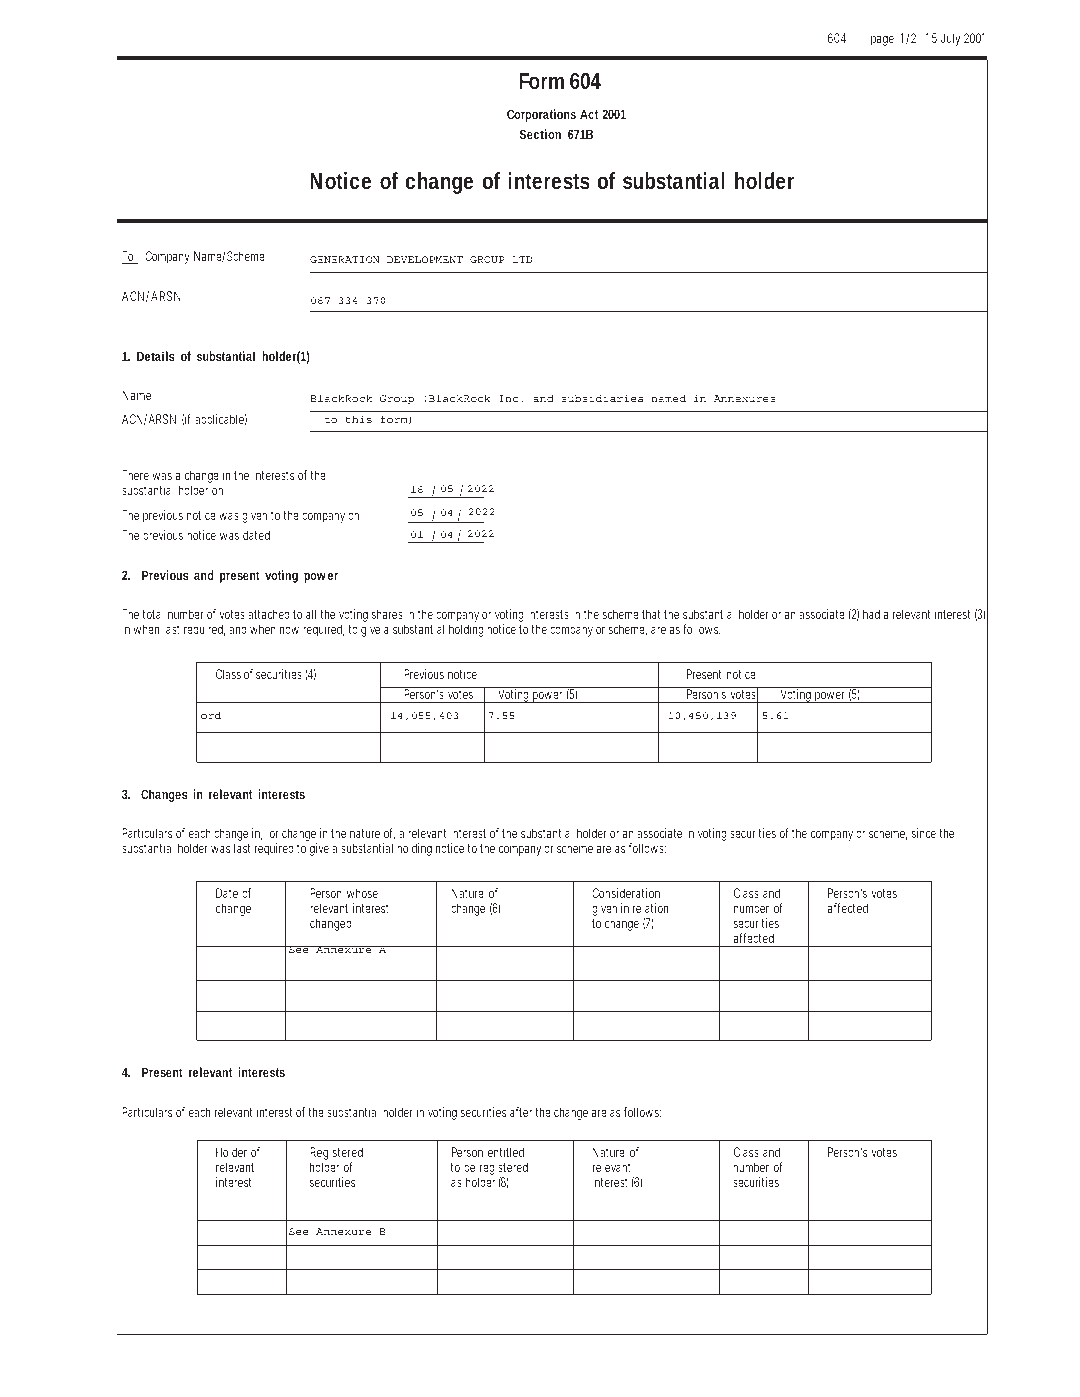  Describe the element at coordinates (650, 908) in the image. I see `relation` at that location.
